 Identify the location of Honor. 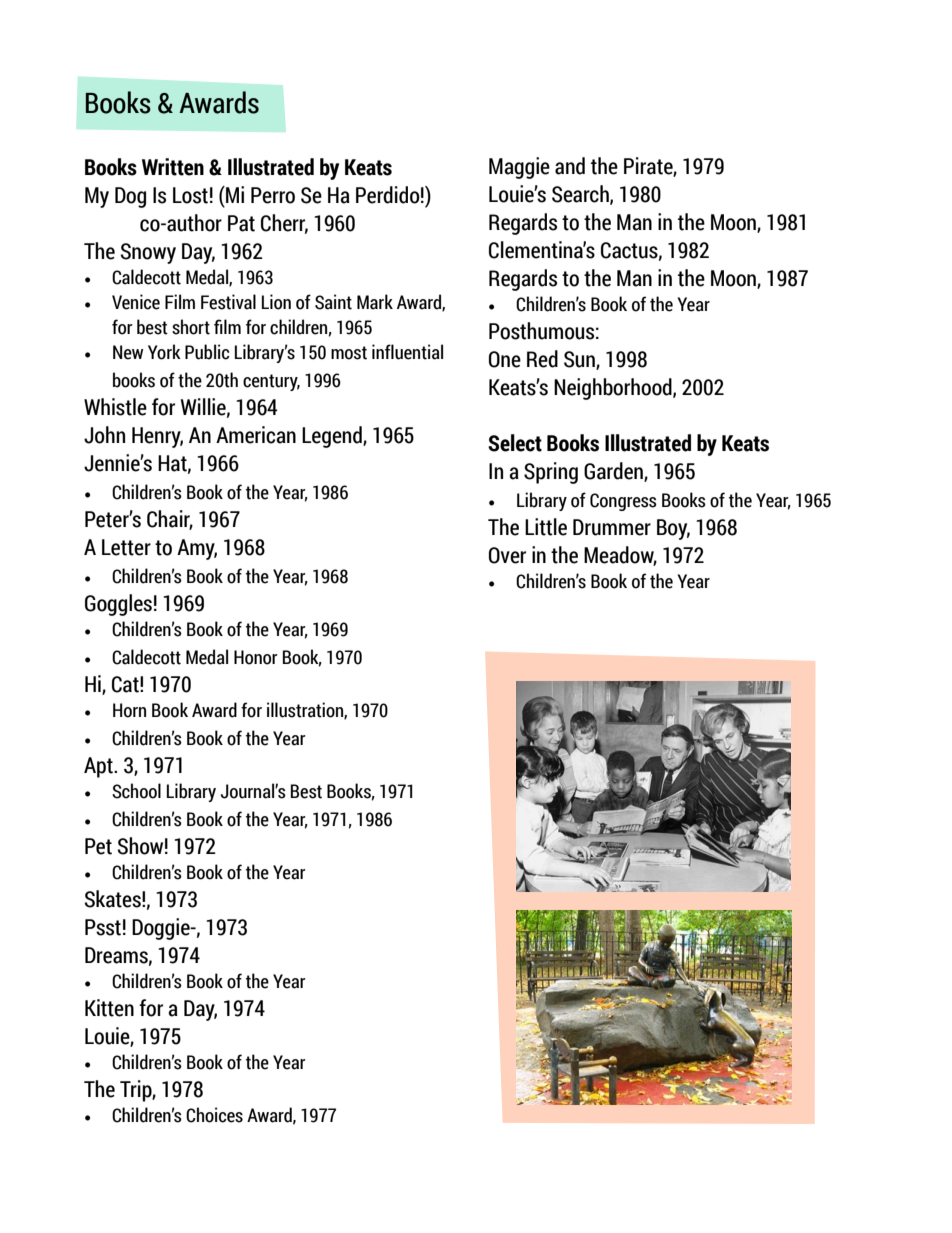
(256, 657).
